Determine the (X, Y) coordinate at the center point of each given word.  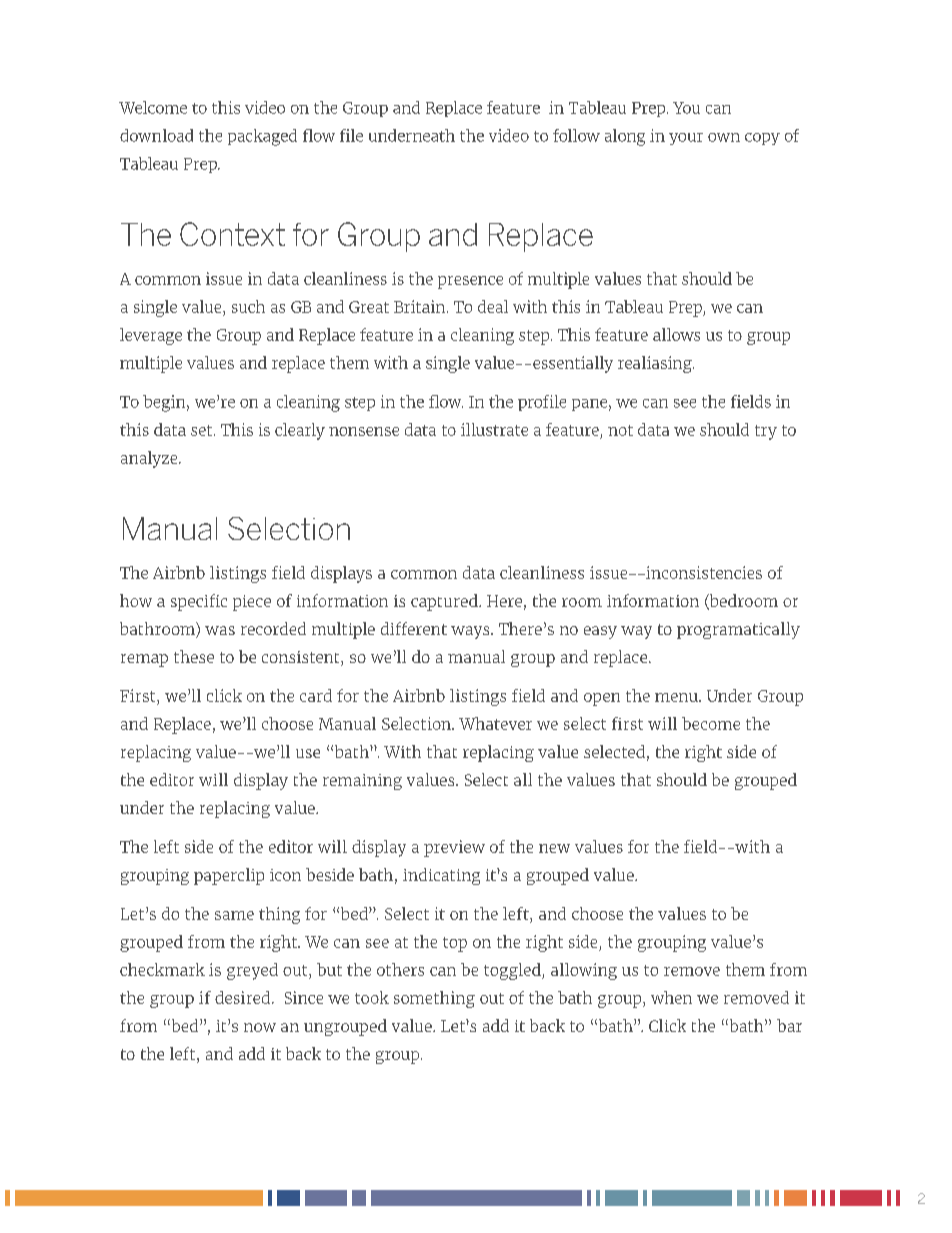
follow (576, 135)
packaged (262, 137)
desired (244, 997)
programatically (738, 630)
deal (493, 306)
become (711, 723)
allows (676, 334)
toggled (513, 971)
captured (445, 602)
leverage (151, 336)
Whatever (495, 723)
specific (199, 602)
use (308, 753)
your (686, 139)
